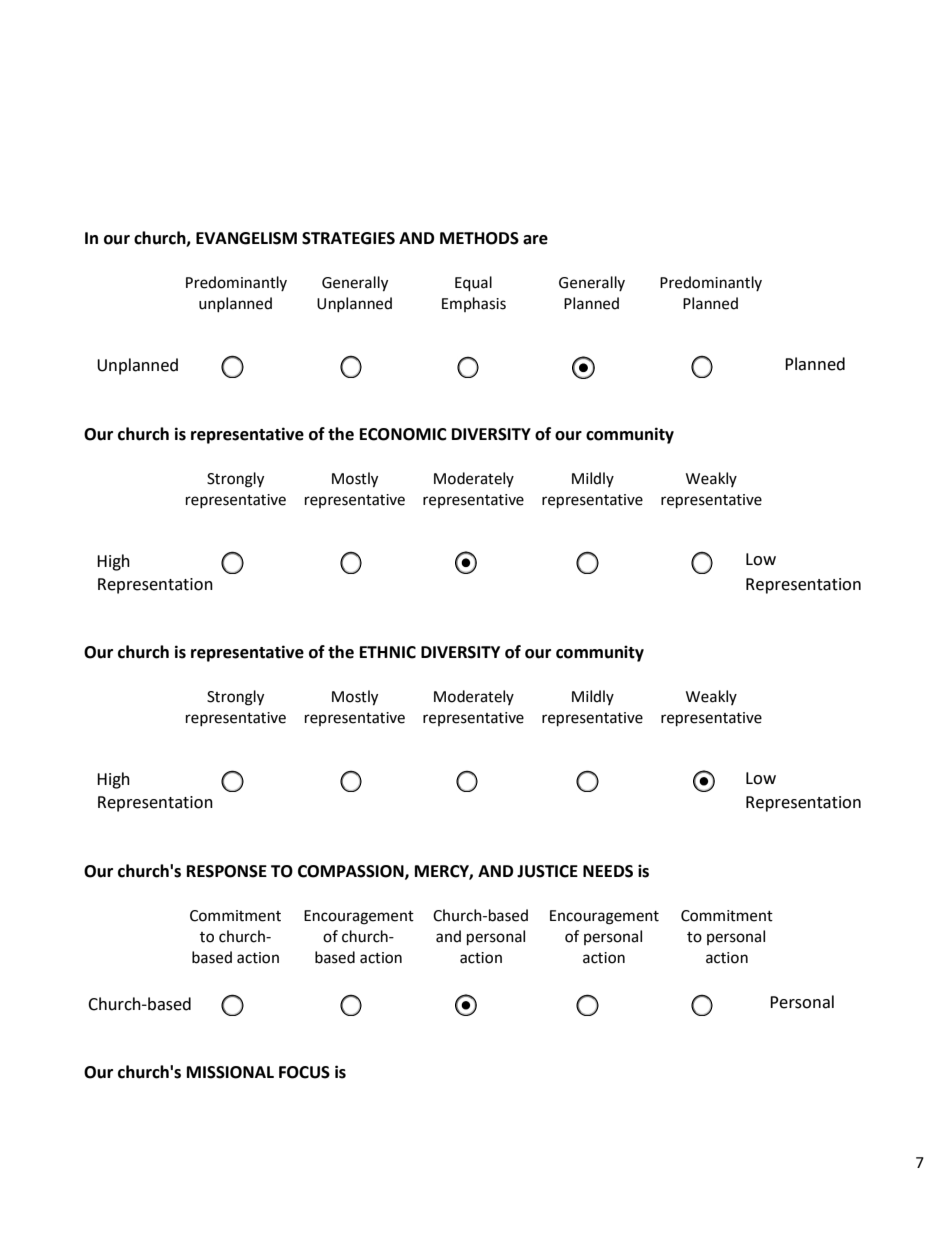 This screenshot has height=1233, width=952. Describe the element at coordinates (547, 871) in the screenshot. I see `JUSTICE` at that location.
